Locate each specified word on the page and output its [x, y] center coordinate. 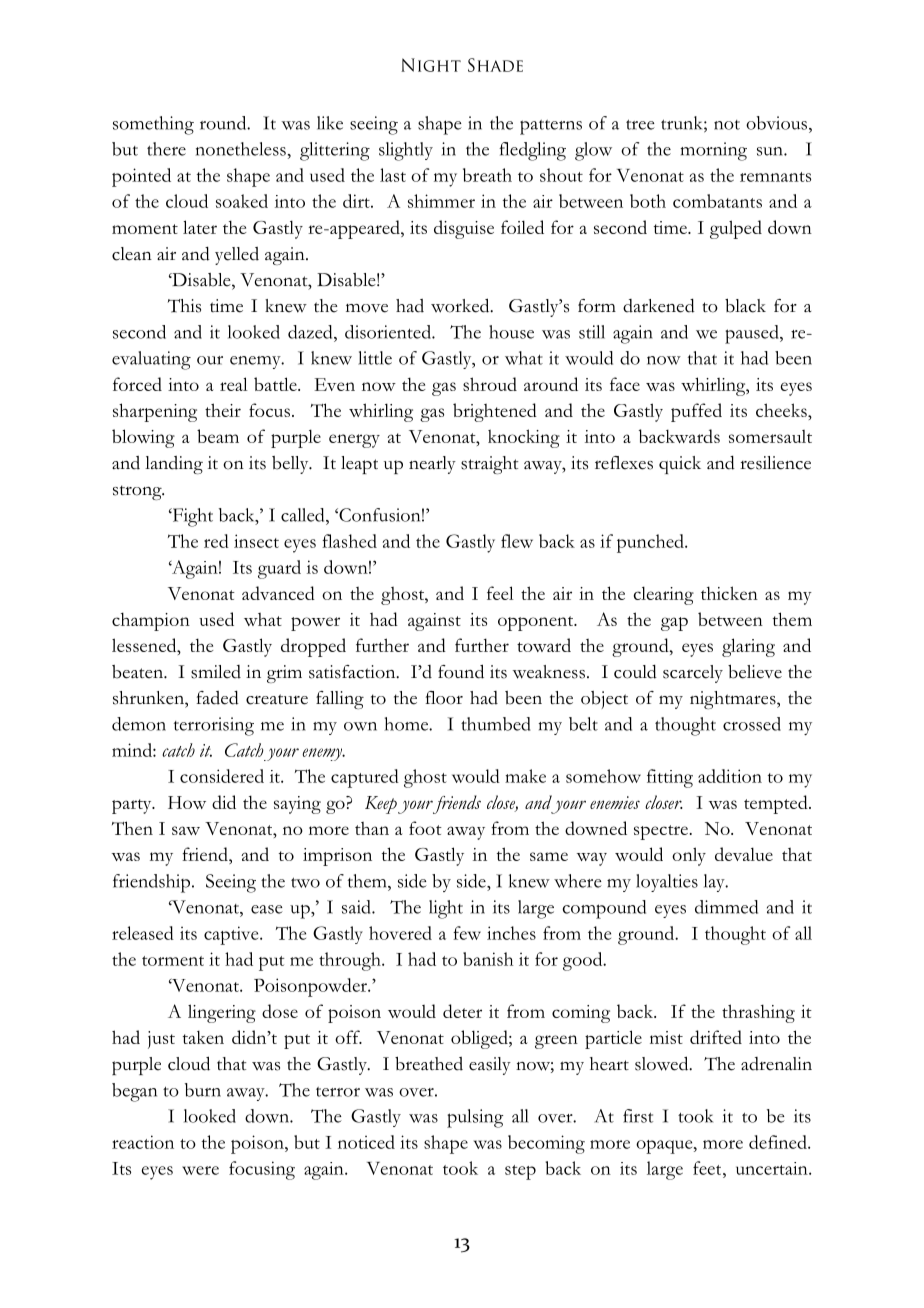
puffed [696, 412]
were [200, 1170]
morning [714, 151]
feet [708, 1168]
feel [500, 593]
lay [715, 883]
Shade [495, 65]
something [153, 125]
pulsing [475, 1118]
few [467, 933]
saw [186, 830]
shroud [490, 384]
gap [674, 624]
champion [151, 621]
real [234, 384]
